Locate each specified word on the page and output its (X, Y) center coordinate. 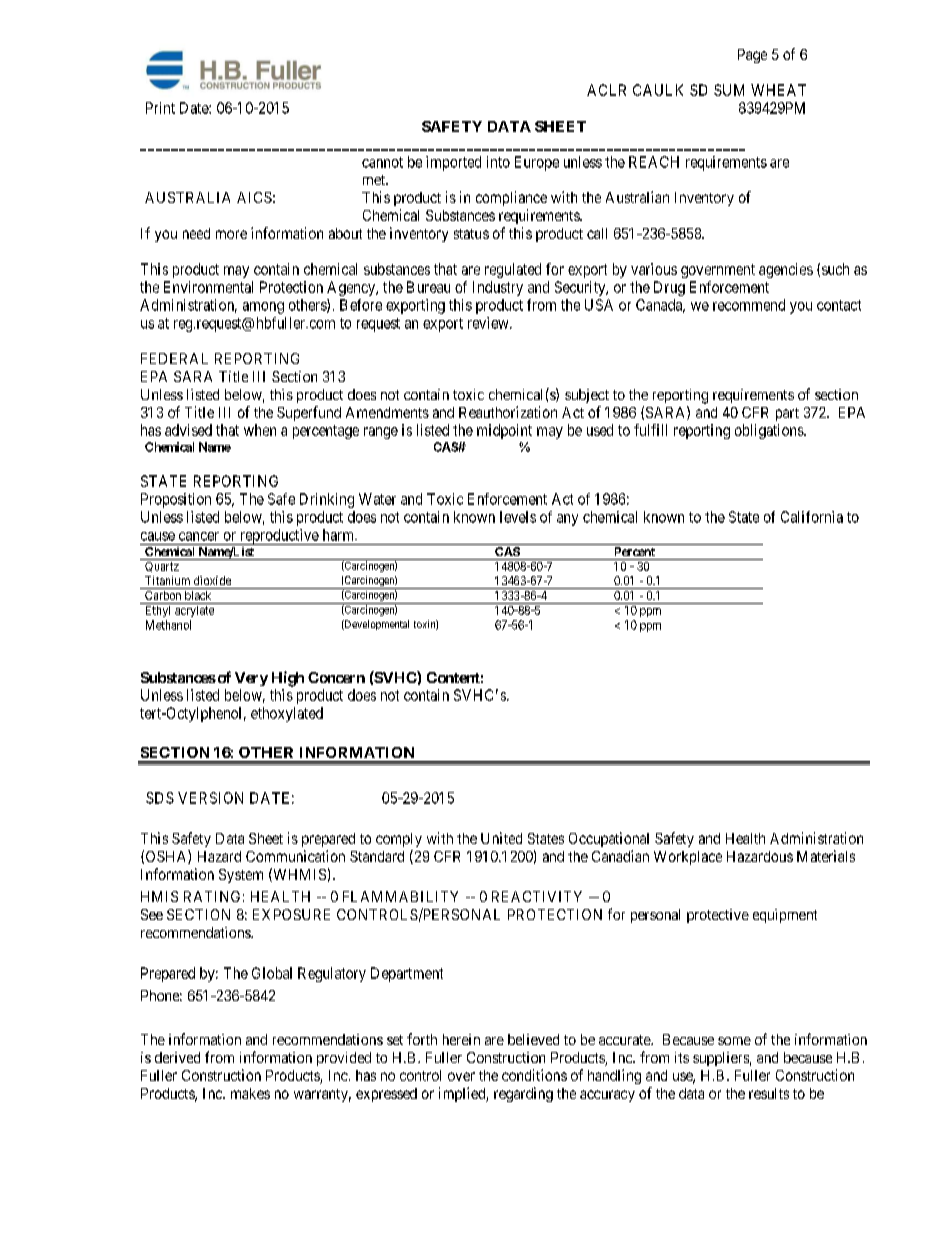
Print (160, 108)
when (260, 430)
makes (250, 1093)
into (498, 162)
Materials (826, 856)
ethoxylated (287, 714)
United (501, 838)
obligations (770, 431)
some (734, 1041)
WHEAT (778, 90)
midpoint (504, 431)
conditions (534, 1075)
